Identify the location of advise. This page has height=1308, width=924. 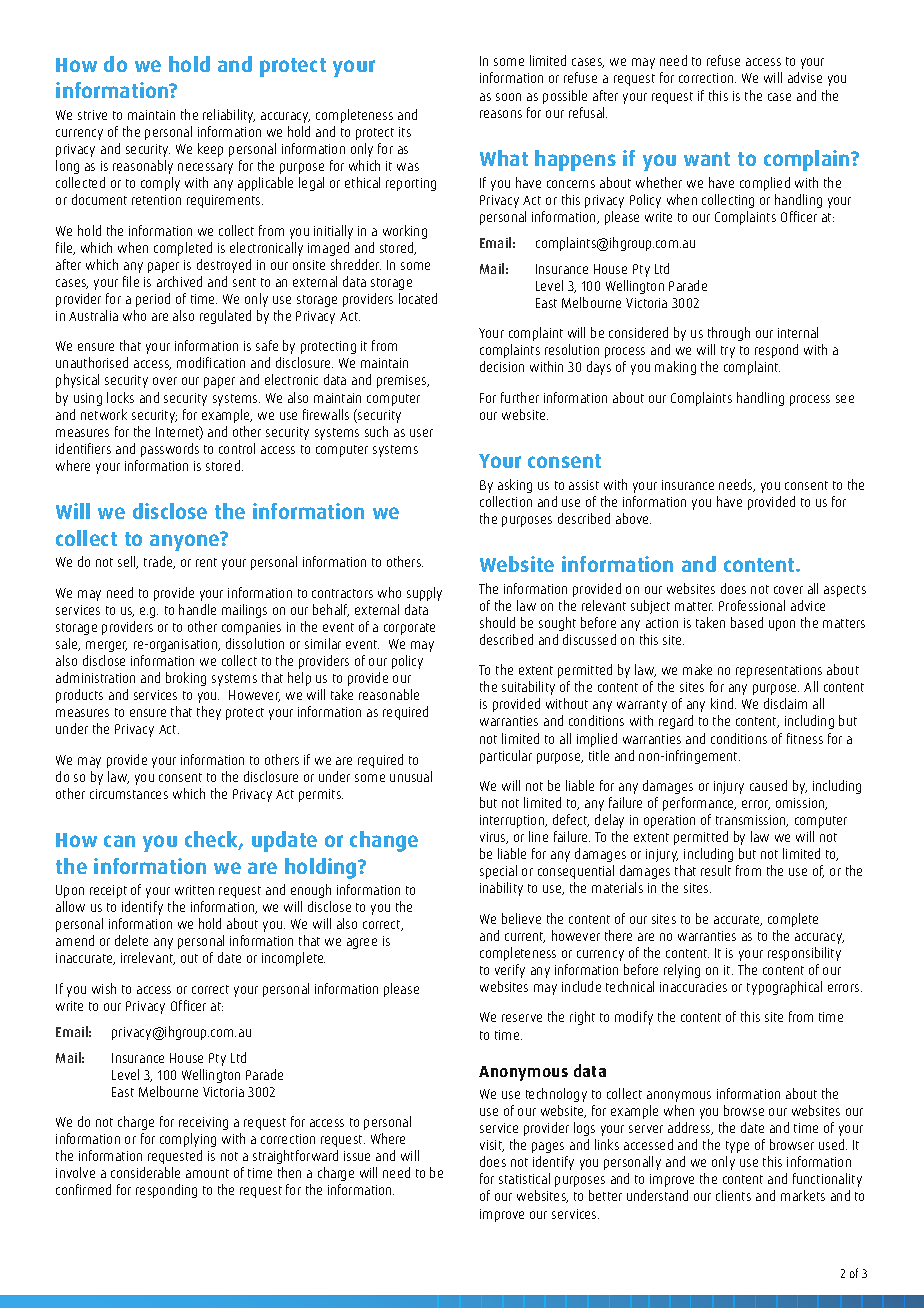
(805, 77).
